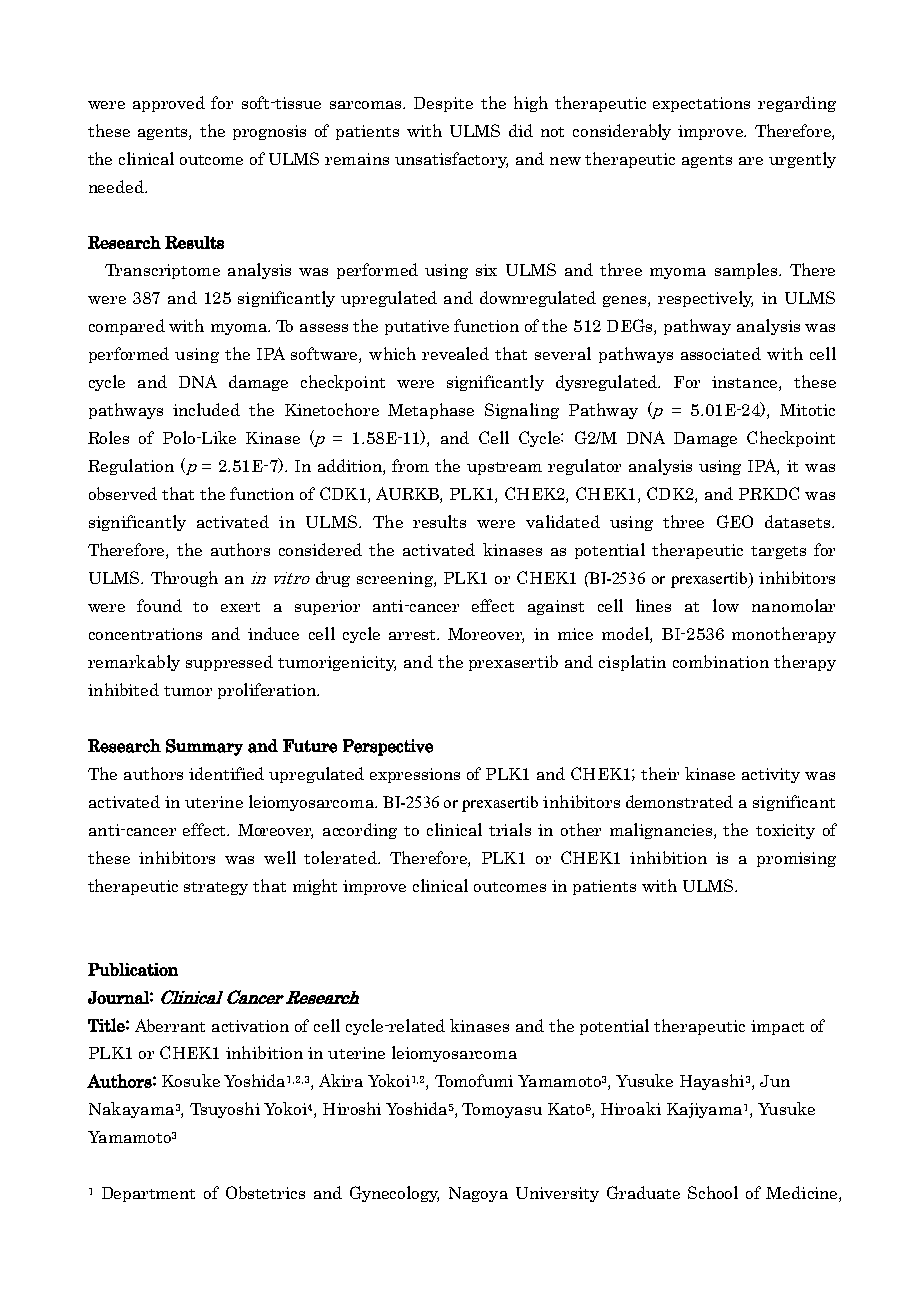 The image size is (924, 1308). I want to click on expectations, so click(701, 104).
